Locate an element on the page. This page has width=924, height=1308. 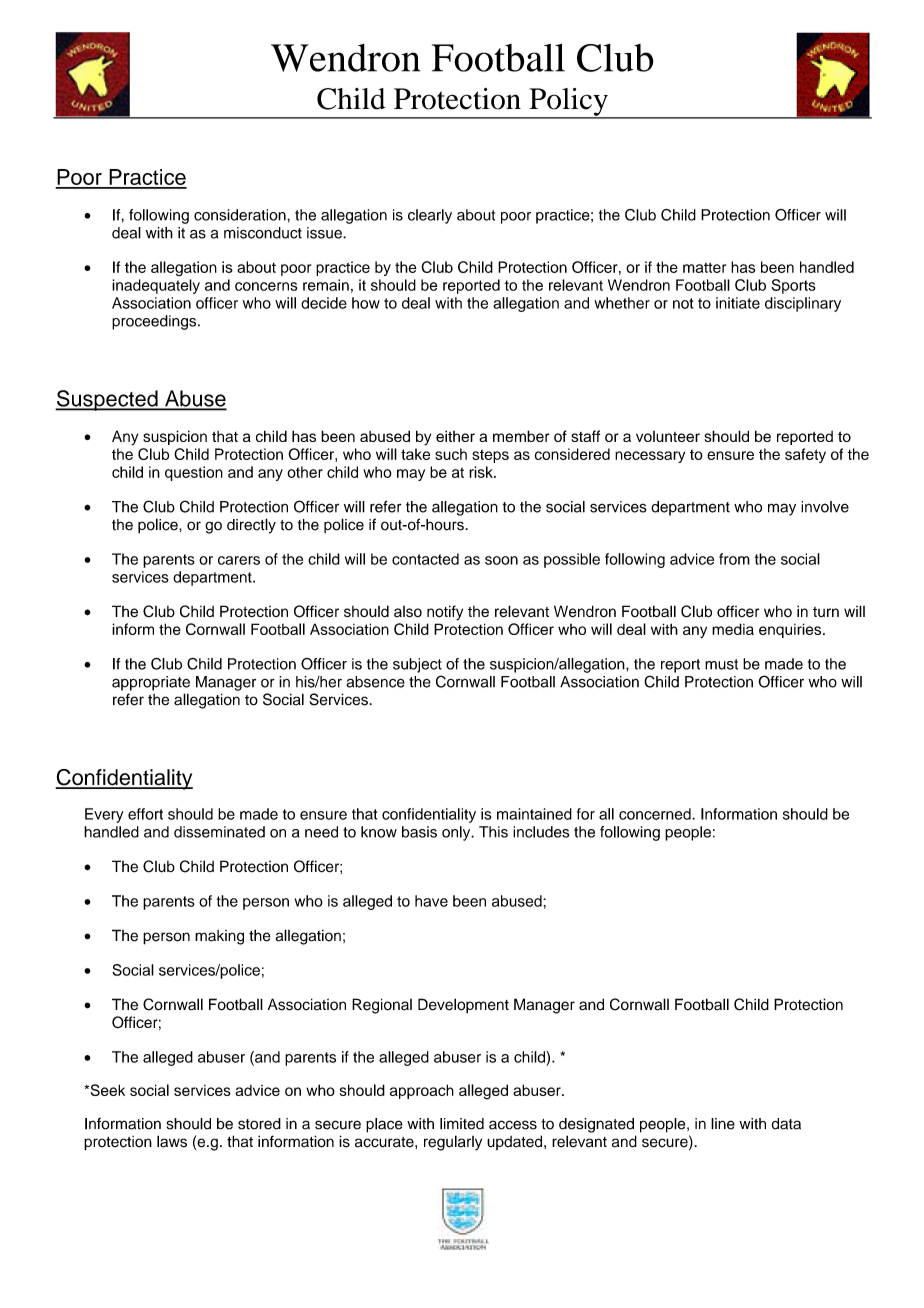
Policy is located at coordinates (568, 103).
